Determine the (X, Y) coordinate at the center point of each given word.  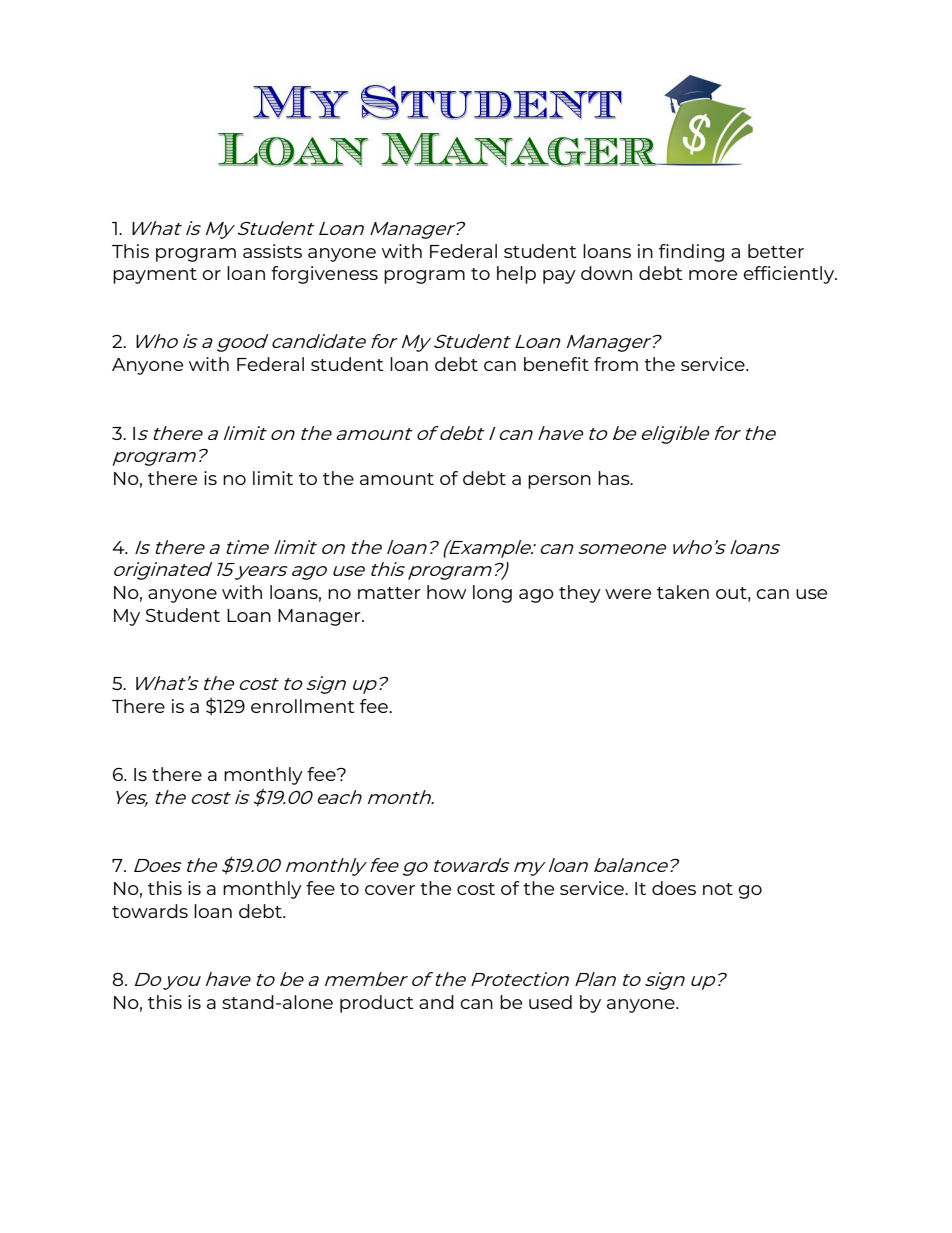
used (550, 1002)
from (616, 364)
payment (155, 276)
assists (272, 251)
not (718, 889)
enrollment (303, 706)
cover (390, 890)
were (628, 594)
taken (683, 592)
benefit (556, 364)
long (492, 594)
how (446, 592)
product (377, 1004)
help (516, 275)
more (713, 275)
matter (389, 593)
